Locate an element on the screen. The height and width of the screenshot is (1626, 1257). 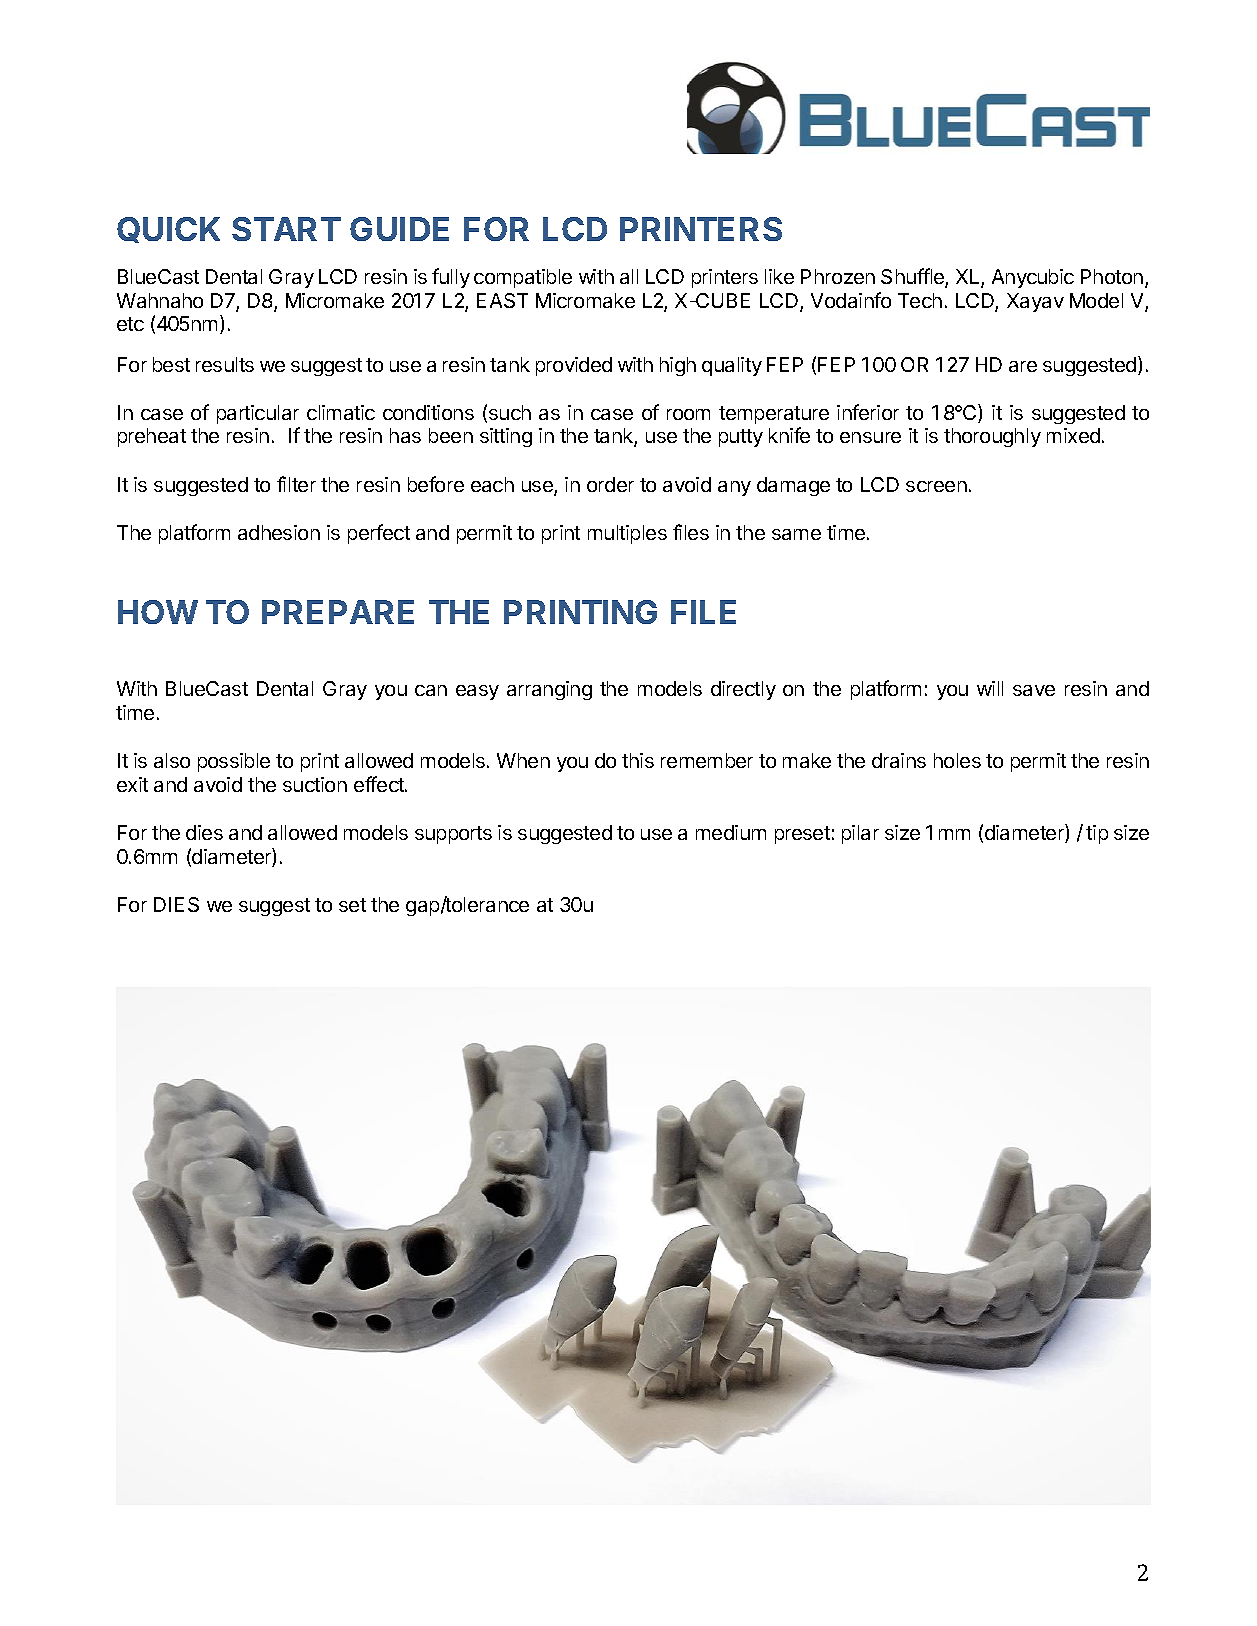
suction is located at coordinates (315, 784).
